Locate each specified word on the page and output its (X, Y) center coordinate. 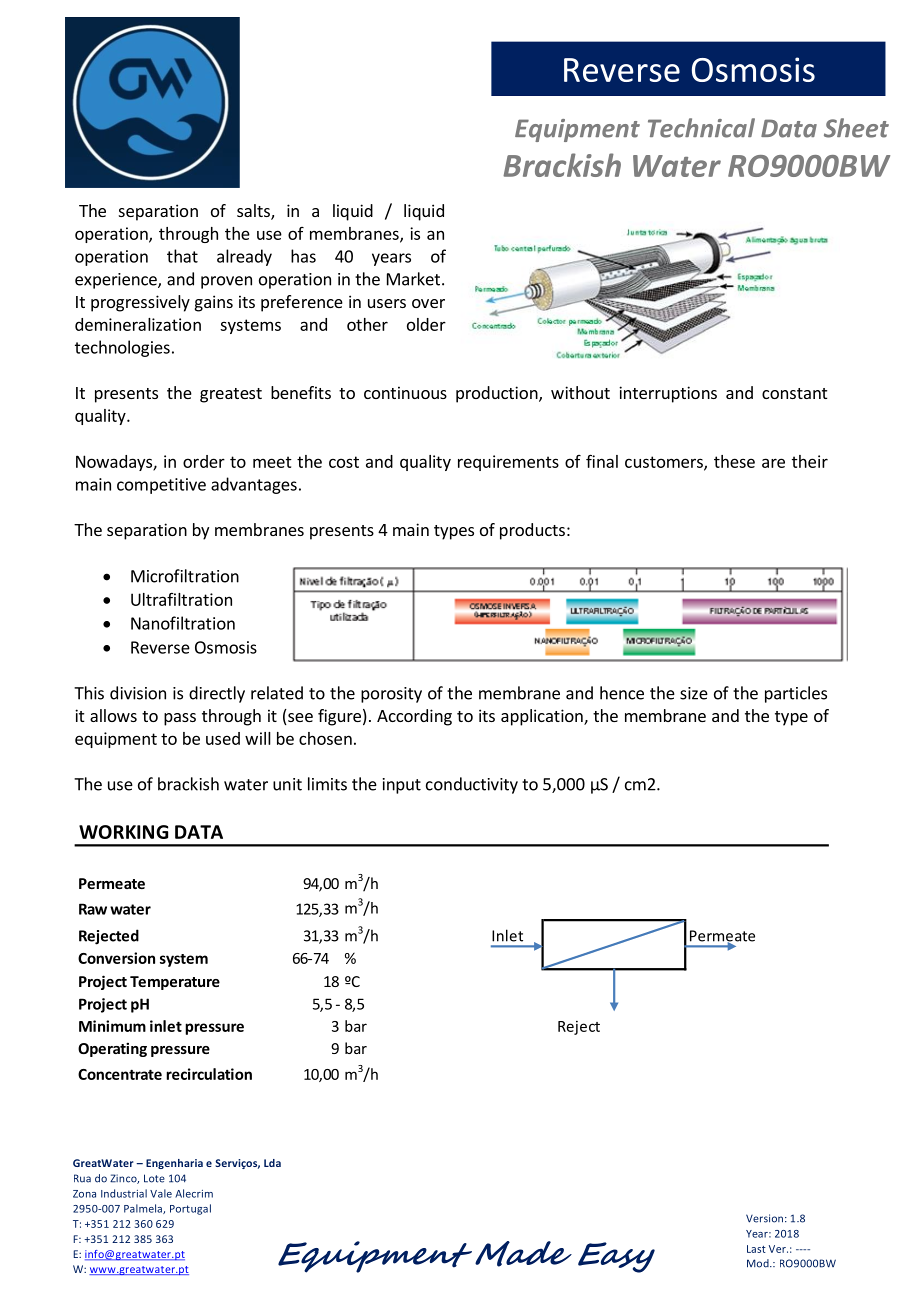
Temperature (175, 983)
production (498, 394)
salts (254, 212)
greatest (231, 395)
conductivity (472, 785)
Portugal (190, 1209)
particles (796, 694)
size (694, 693)
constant (794, 393)
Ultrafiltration (181, 599)
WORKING (123, 832)
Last (756, 1249)
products (532, 531)
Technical (701, 128)
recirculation (209, 1074)
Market (413, 279)
